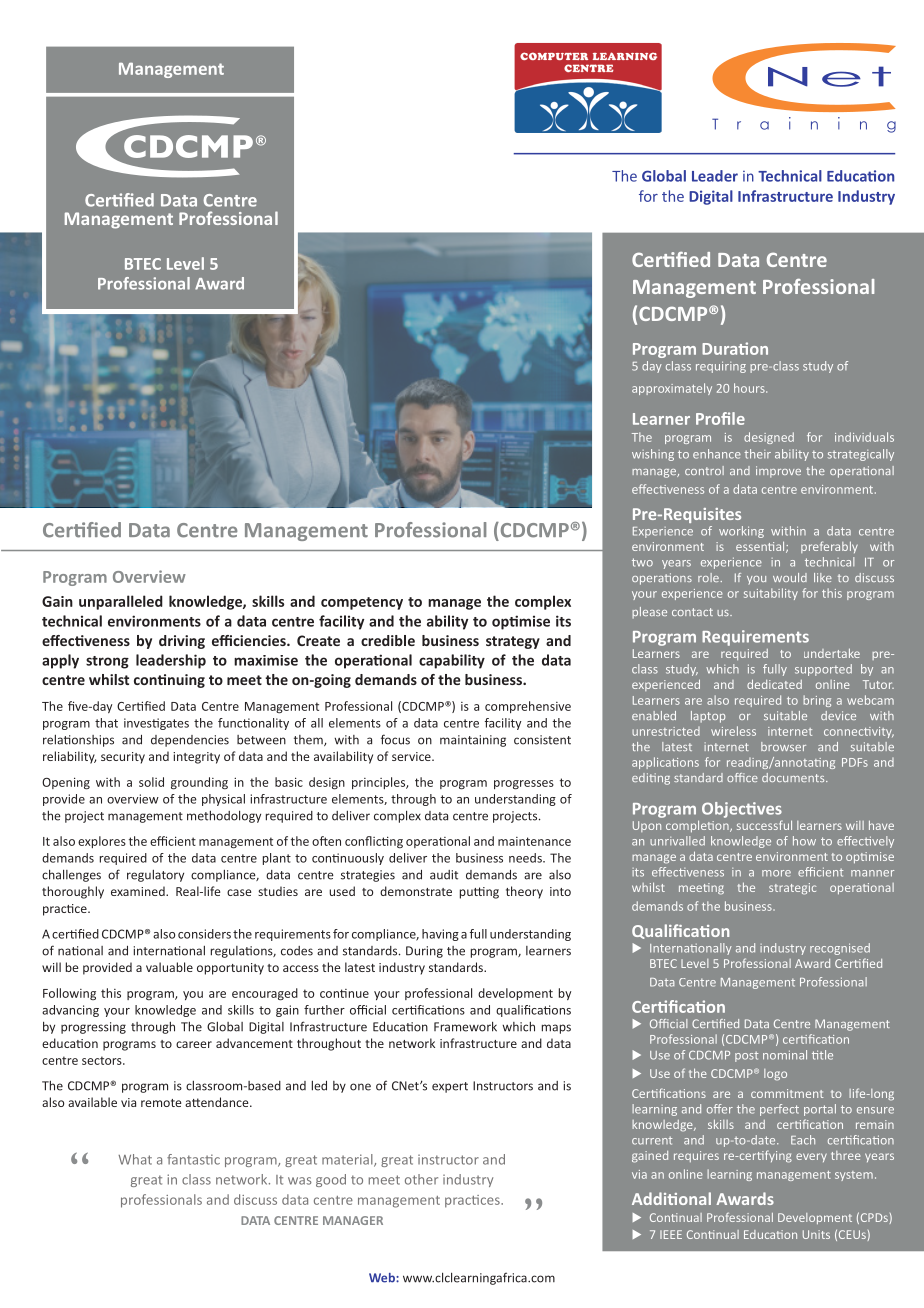  I want to click on progresses, so click(524, 785).
